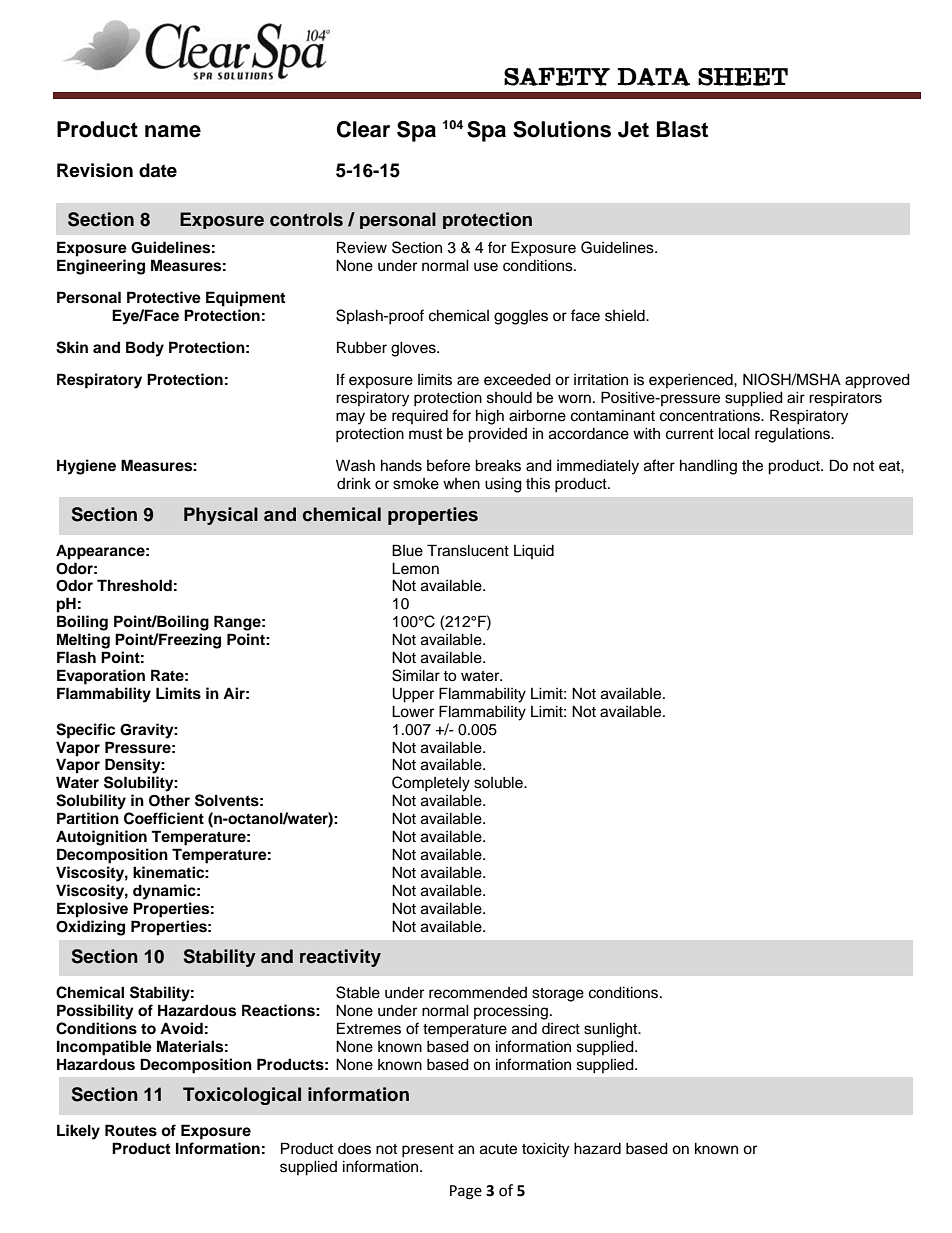 Image resolution: width=952 pixels, height=1233 pixels. I want to click on acute, so click(498, 1149).
